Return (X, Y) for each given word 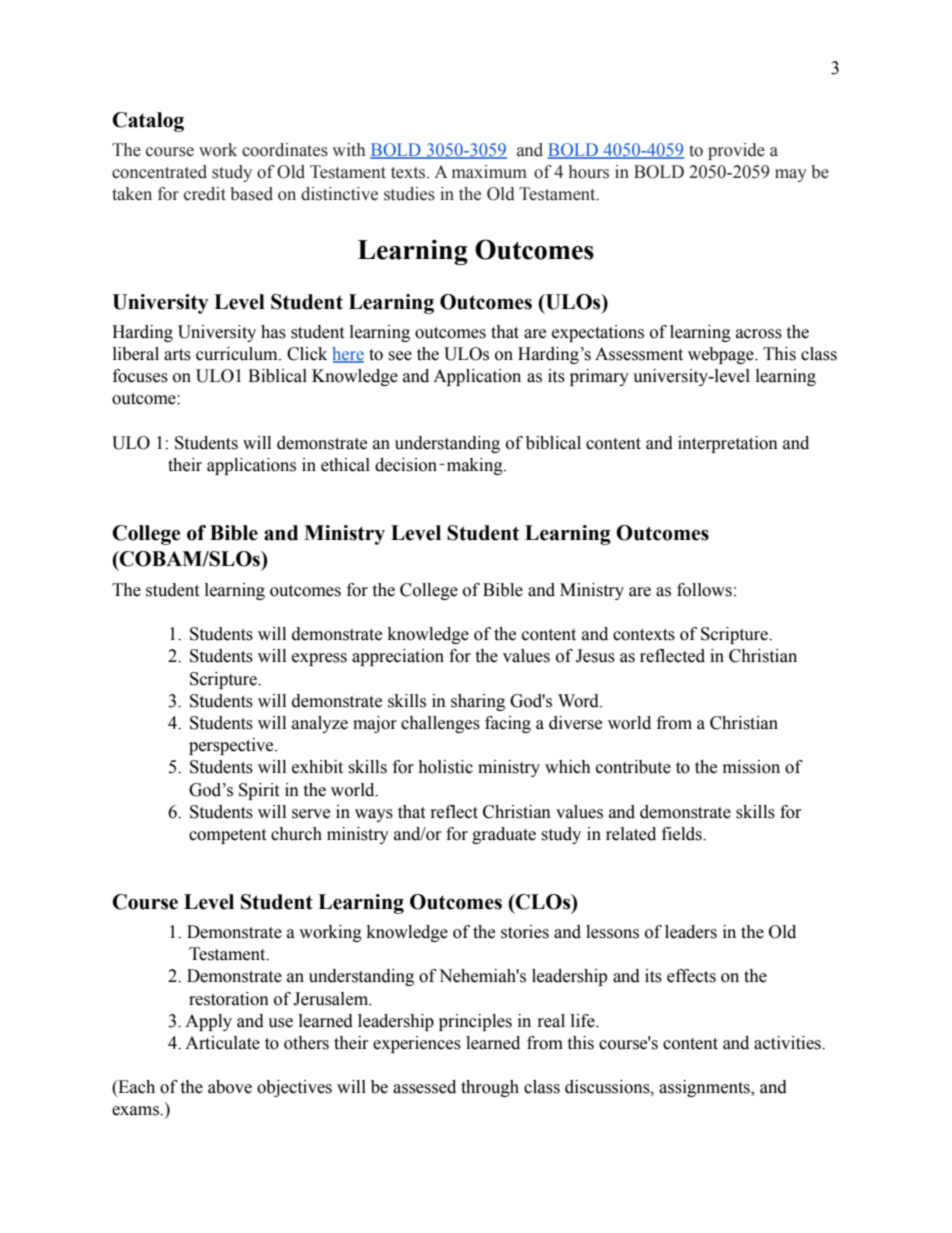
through (490, 1088)
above (230, 1087)
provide (736, 151)
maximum (489, 172)
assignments (705, 1088)
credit (205, 194)
